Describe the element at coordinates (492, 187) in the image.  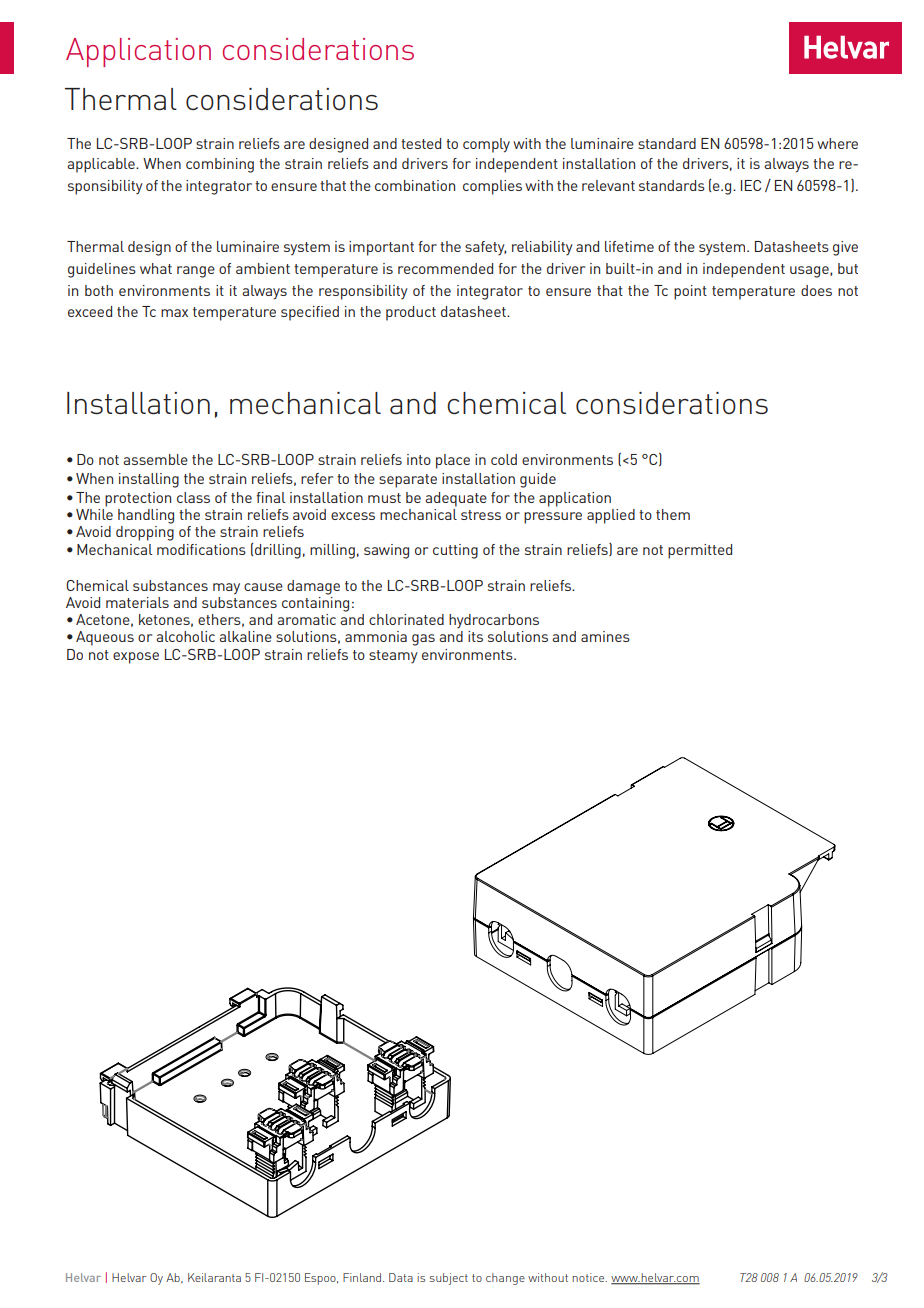
I see `complies` at that location.
